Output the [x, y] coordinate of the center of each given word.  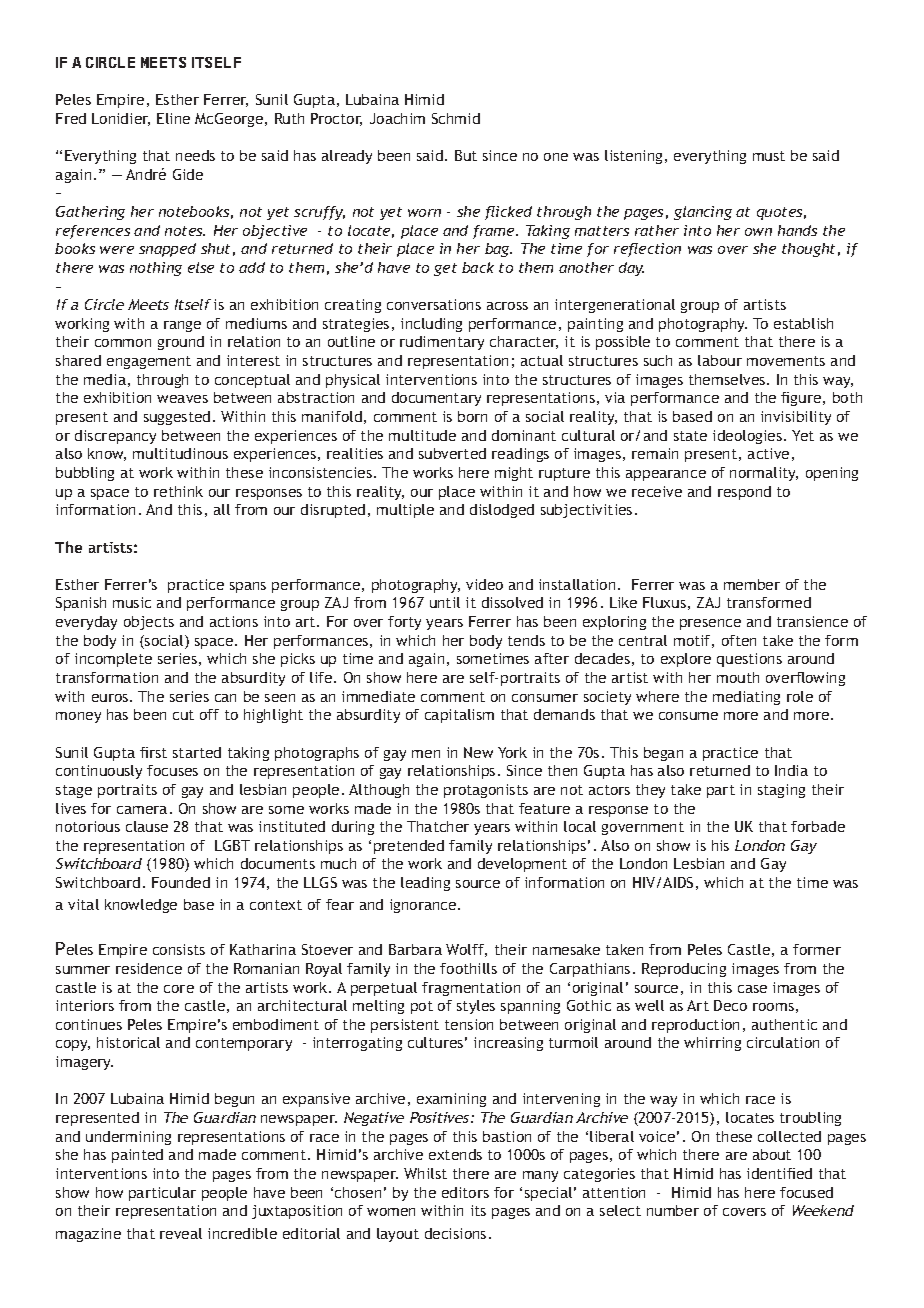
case [752, 989]
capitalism [459, 716]
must [769, 156]
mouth [738, 677]
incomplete [113, 660]
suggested [177, 418]
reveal [181, 1233]
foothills [468, 968]
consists [179, 949]
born [472, 416]
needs [195, 155]
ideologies [749, 437]
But [466, 155]
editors [465, 1192]
